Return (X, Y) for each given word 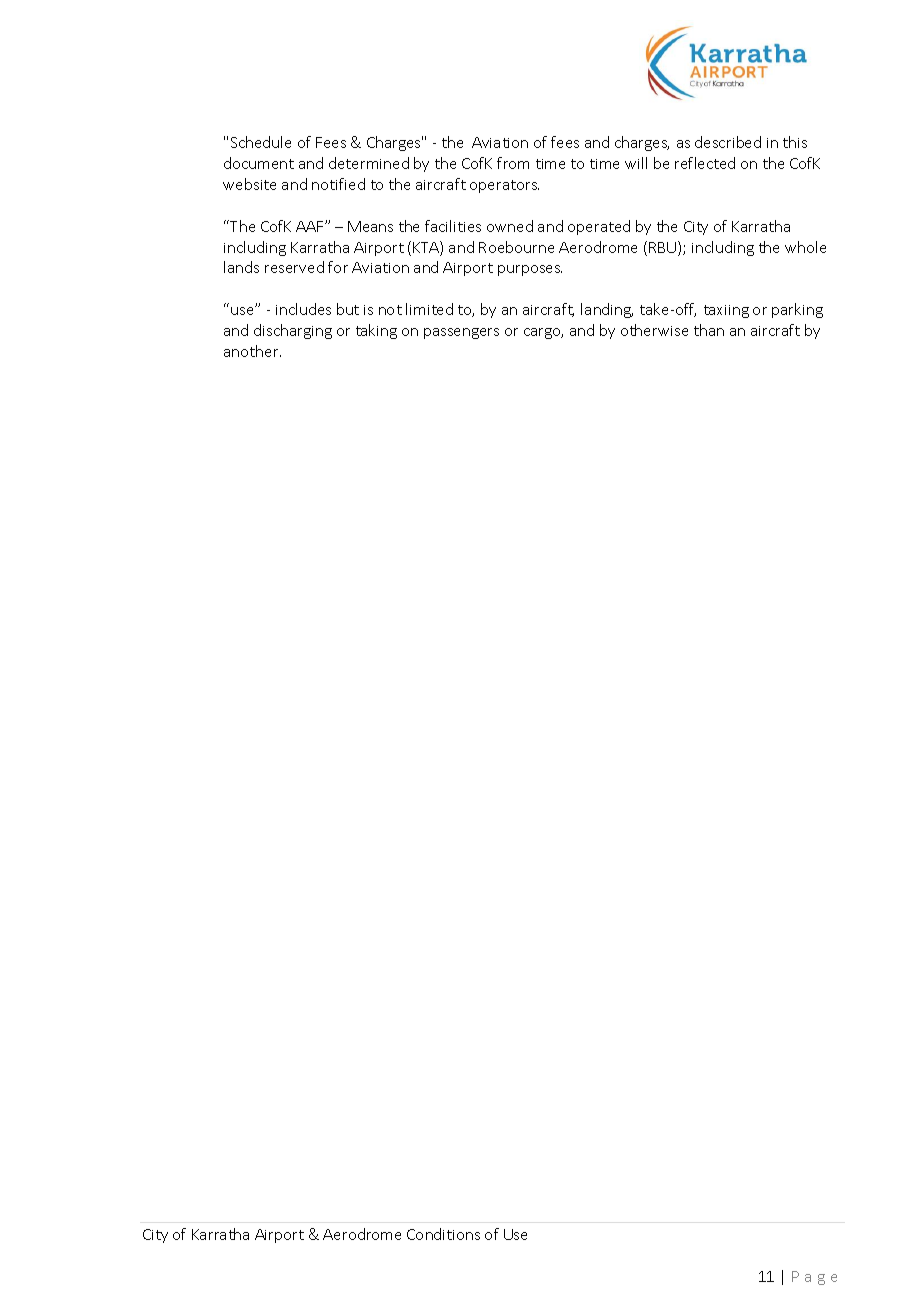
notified (338, 184)
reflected (705, 163)
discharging (293, 331)
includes (303, 309)
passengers (461, 333)
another (252, 351)
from (513, 163)
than (709, 330)
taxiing (726, 311)
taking (376, 331)
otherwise (654, 330)
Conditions (443, 1234)
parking (797, 310)
